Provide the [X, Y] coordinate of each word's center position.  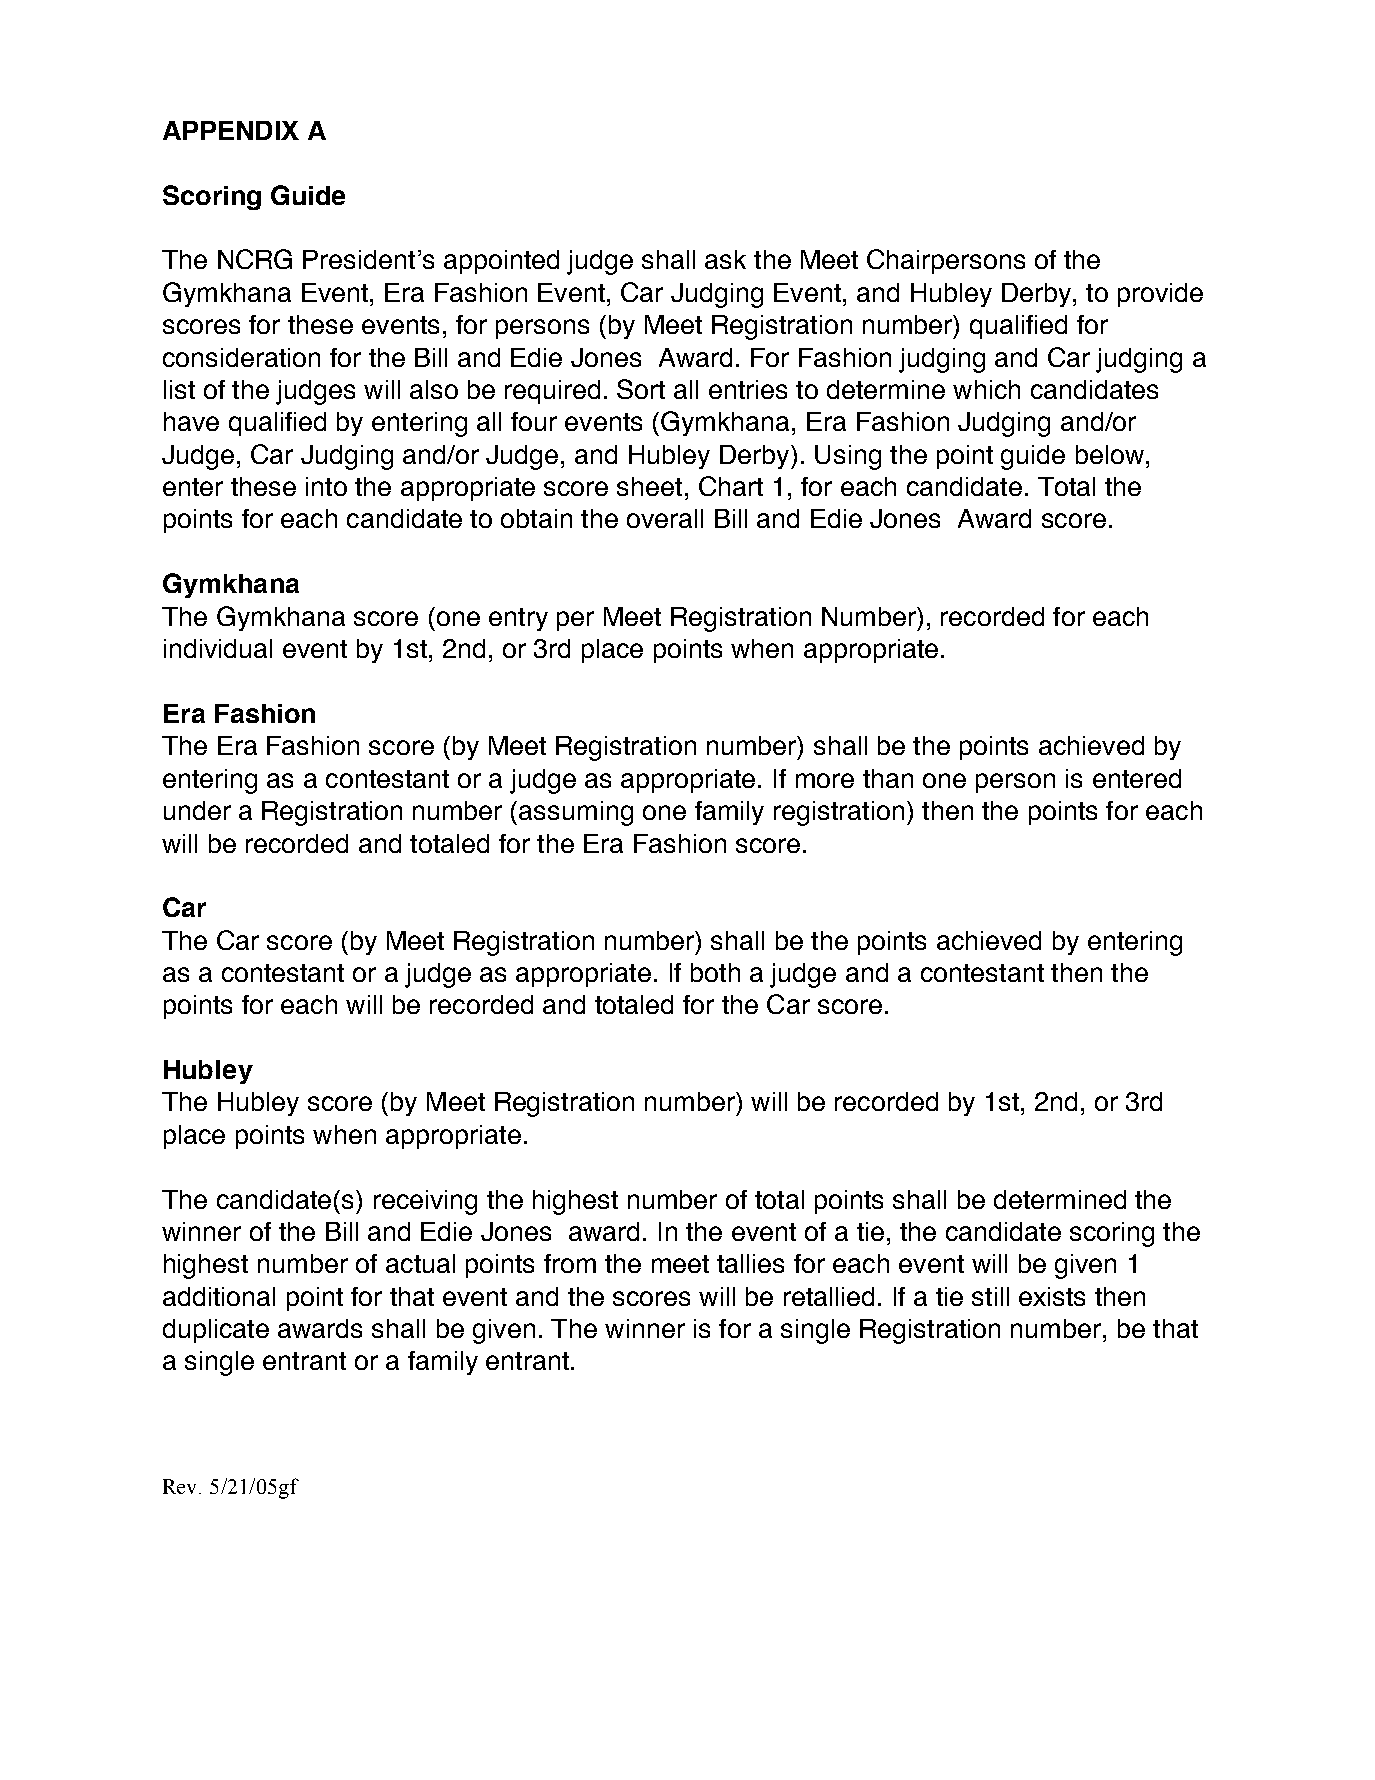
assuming [576, 813]
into [326, 486]
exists [1052, 1296]
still [990, 1296]
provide [1160, 295]
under [197, 810]
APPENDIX [231, 130]
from [570, 1263]
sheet [649, 486]
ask [725, 259]
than [888, 778]
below [1110, 454]
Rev [181, 1486]
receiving [425, 1202]
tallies [750, 1263]
